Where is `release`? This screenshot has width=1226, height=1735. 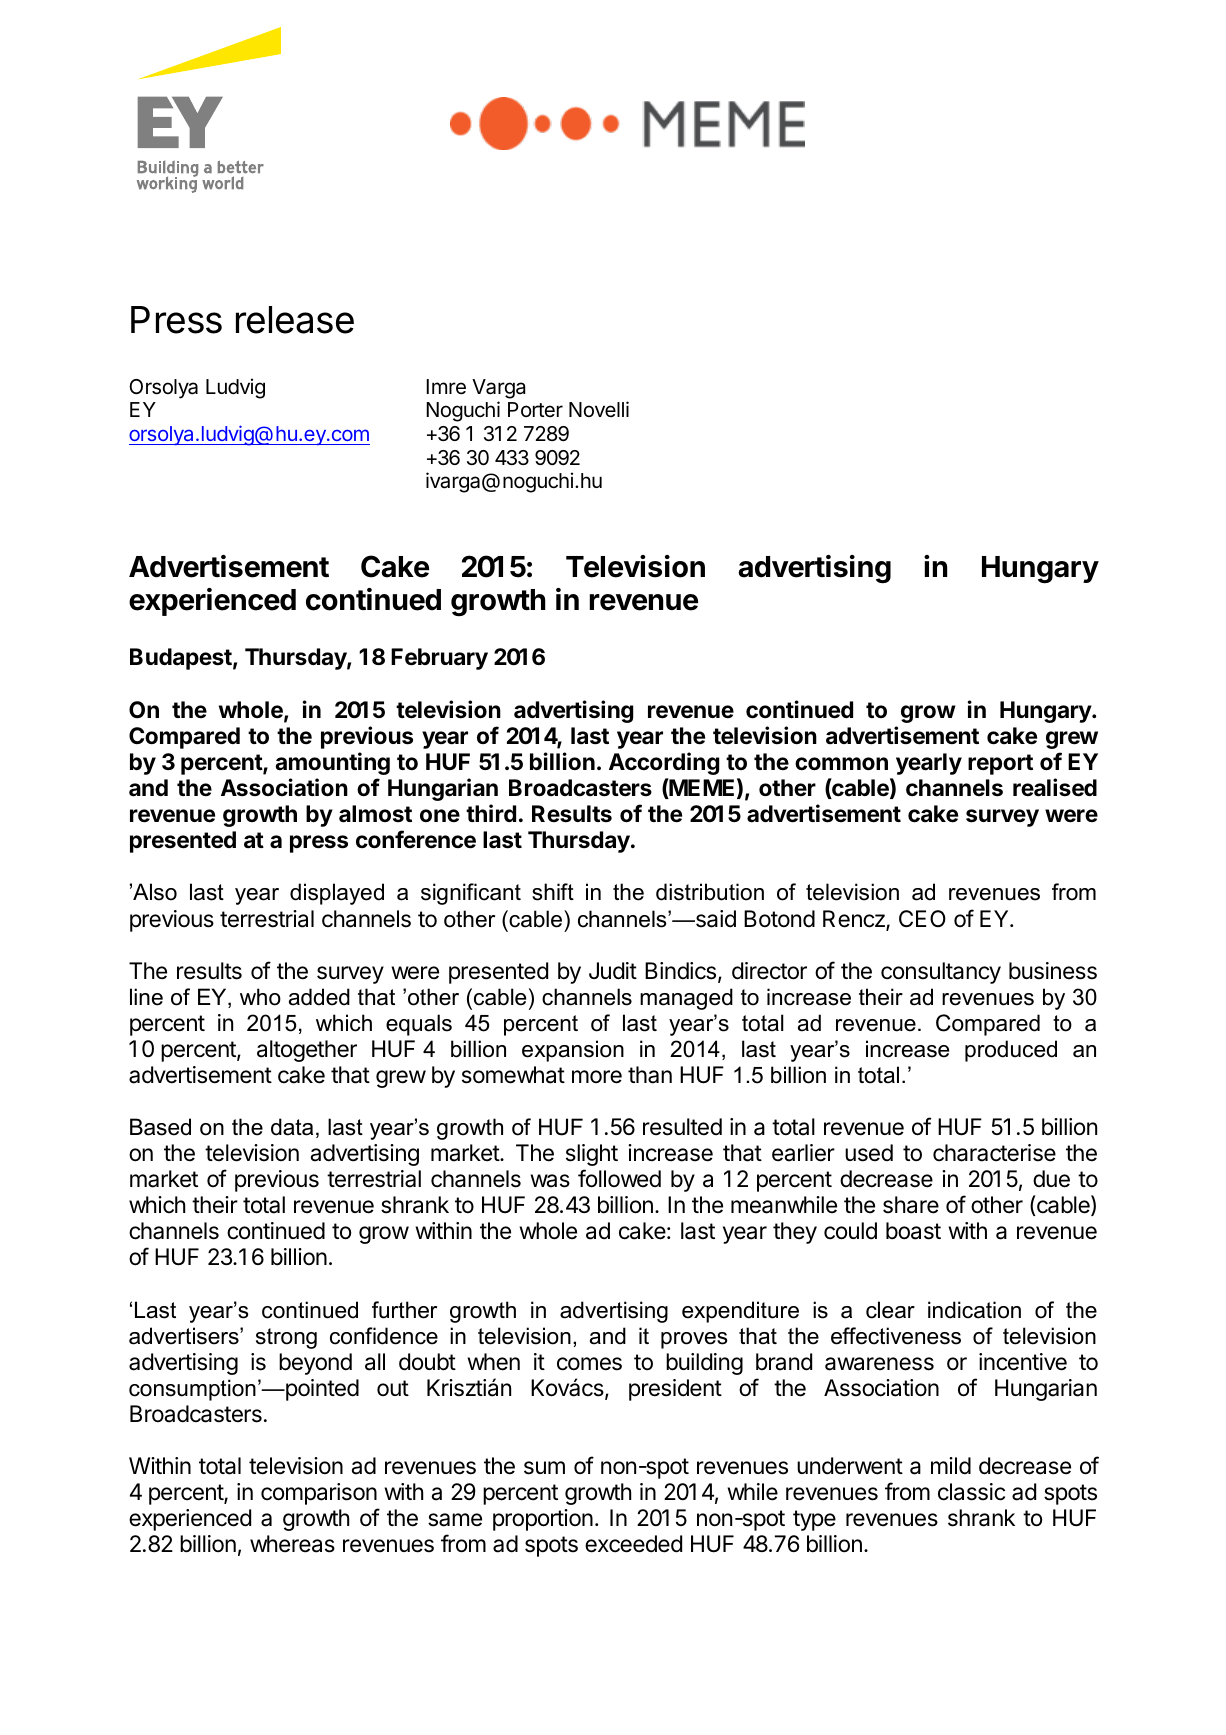
release is located at coordinates (295, 320).
